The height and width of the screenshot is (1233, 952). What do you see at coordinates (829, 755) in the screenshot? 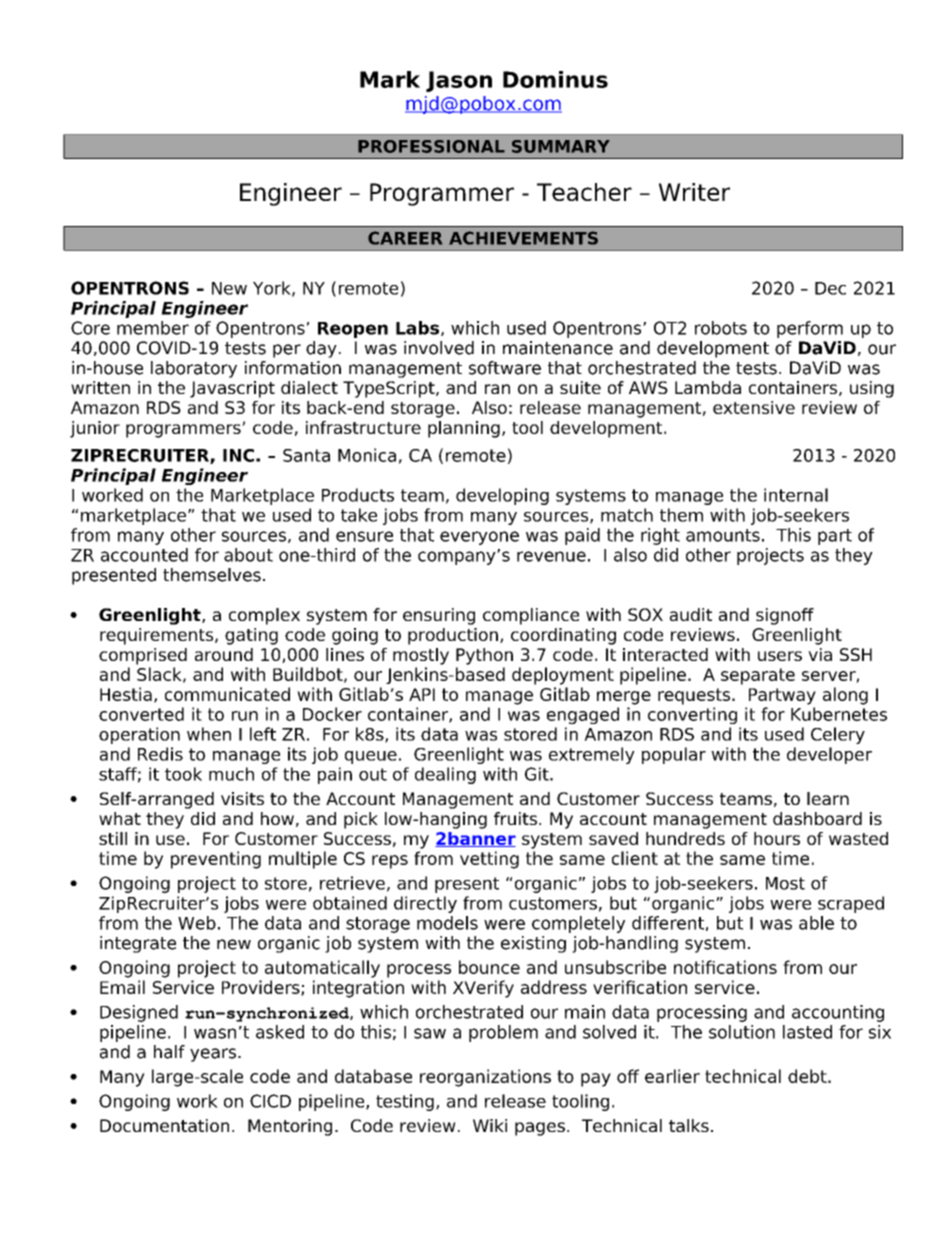
I see `developer` at bounding box center [829, 755].
